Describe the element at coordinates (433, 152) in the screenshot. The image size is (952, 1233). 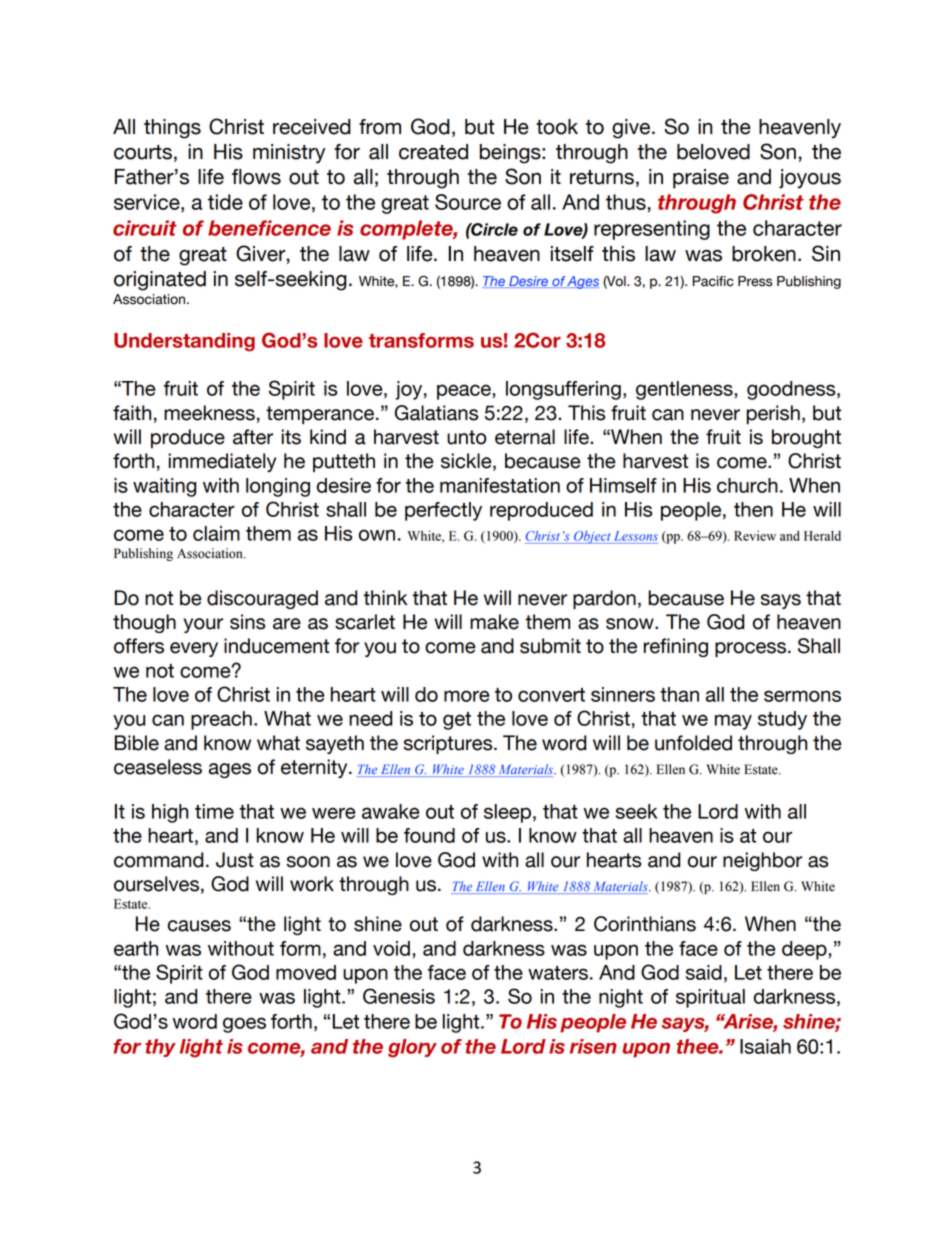
I see `created` at that location.
